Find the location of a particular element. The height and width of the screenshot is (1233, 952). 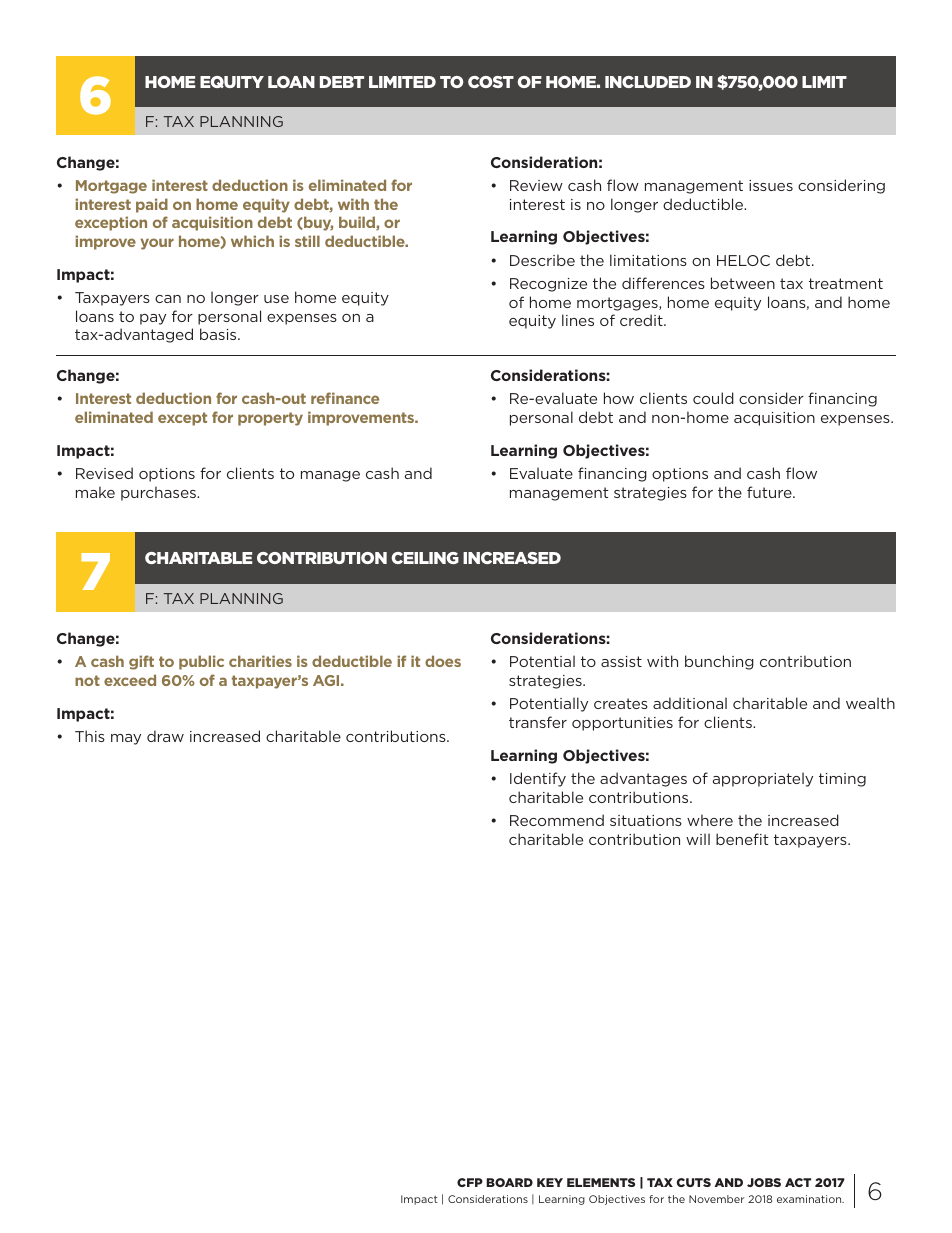

bunching is located at coordinates (719, 662).
